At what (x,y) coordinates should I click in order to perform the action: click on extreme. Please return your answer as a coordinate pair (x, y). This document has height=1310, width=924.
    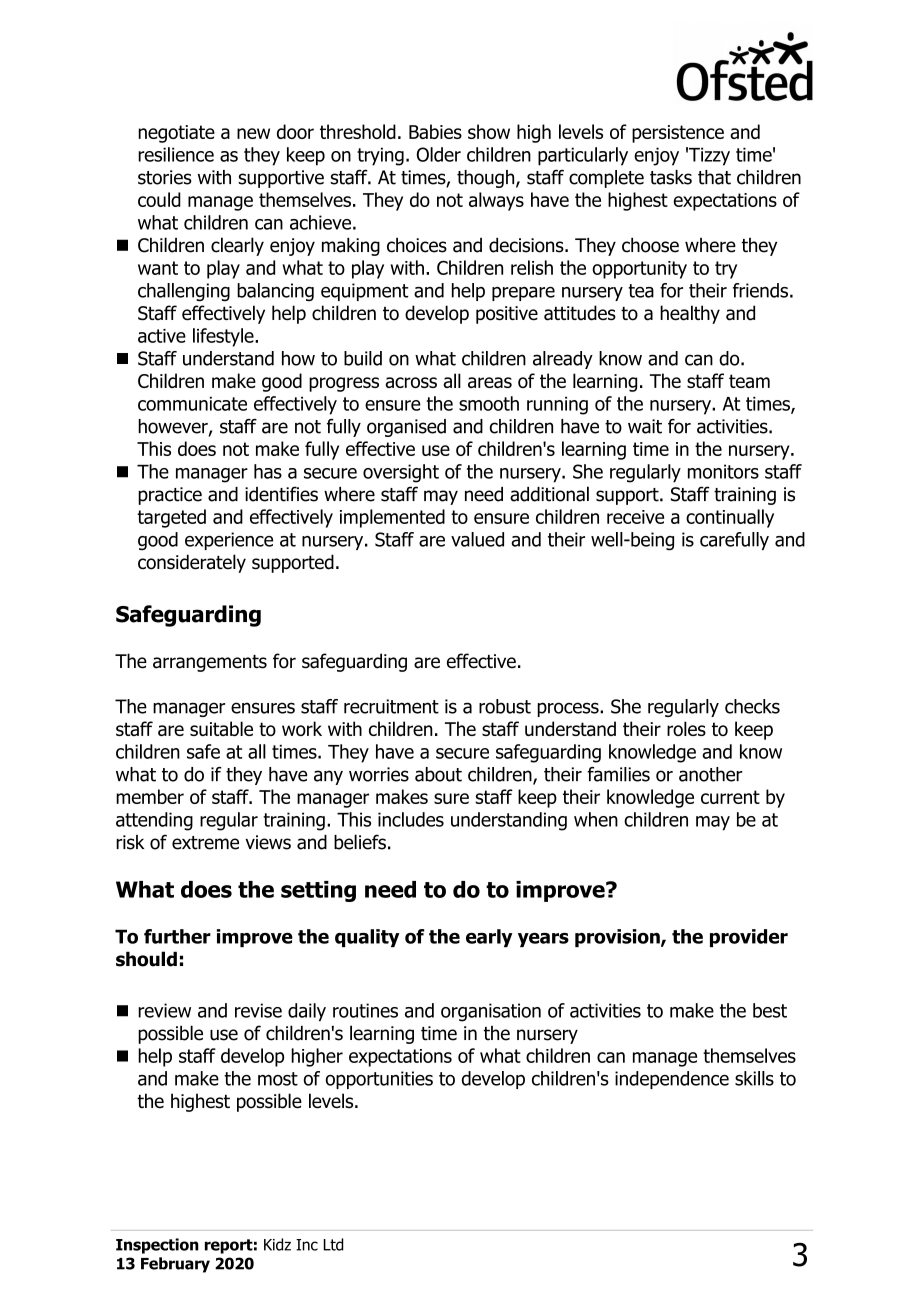
    Looking at the image, I should click on (205, 843).
